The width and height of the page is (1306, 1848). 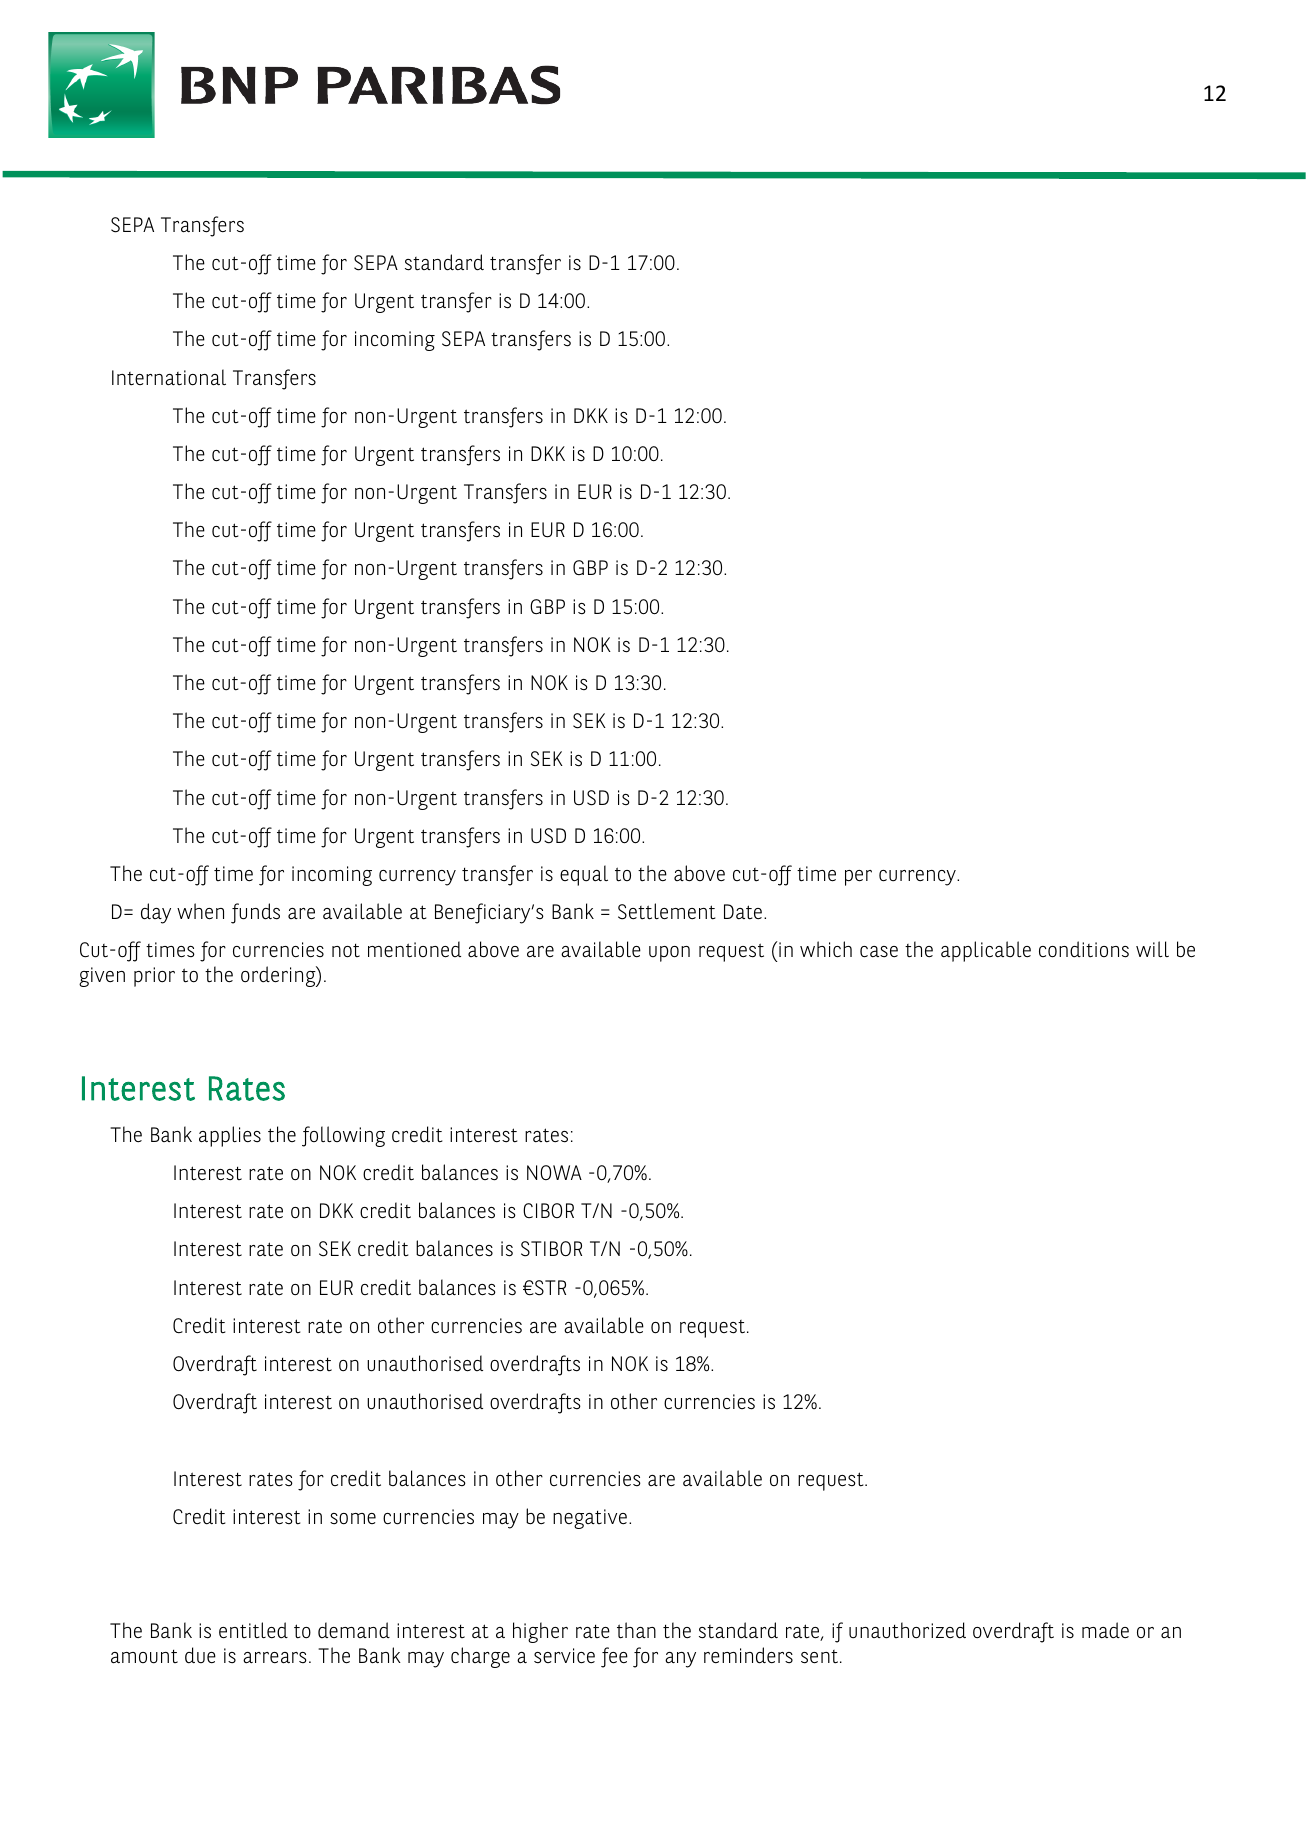 What do you see at coordinates (255, 913) in the page?
I see `funds` at bounding box center [255, 913].
